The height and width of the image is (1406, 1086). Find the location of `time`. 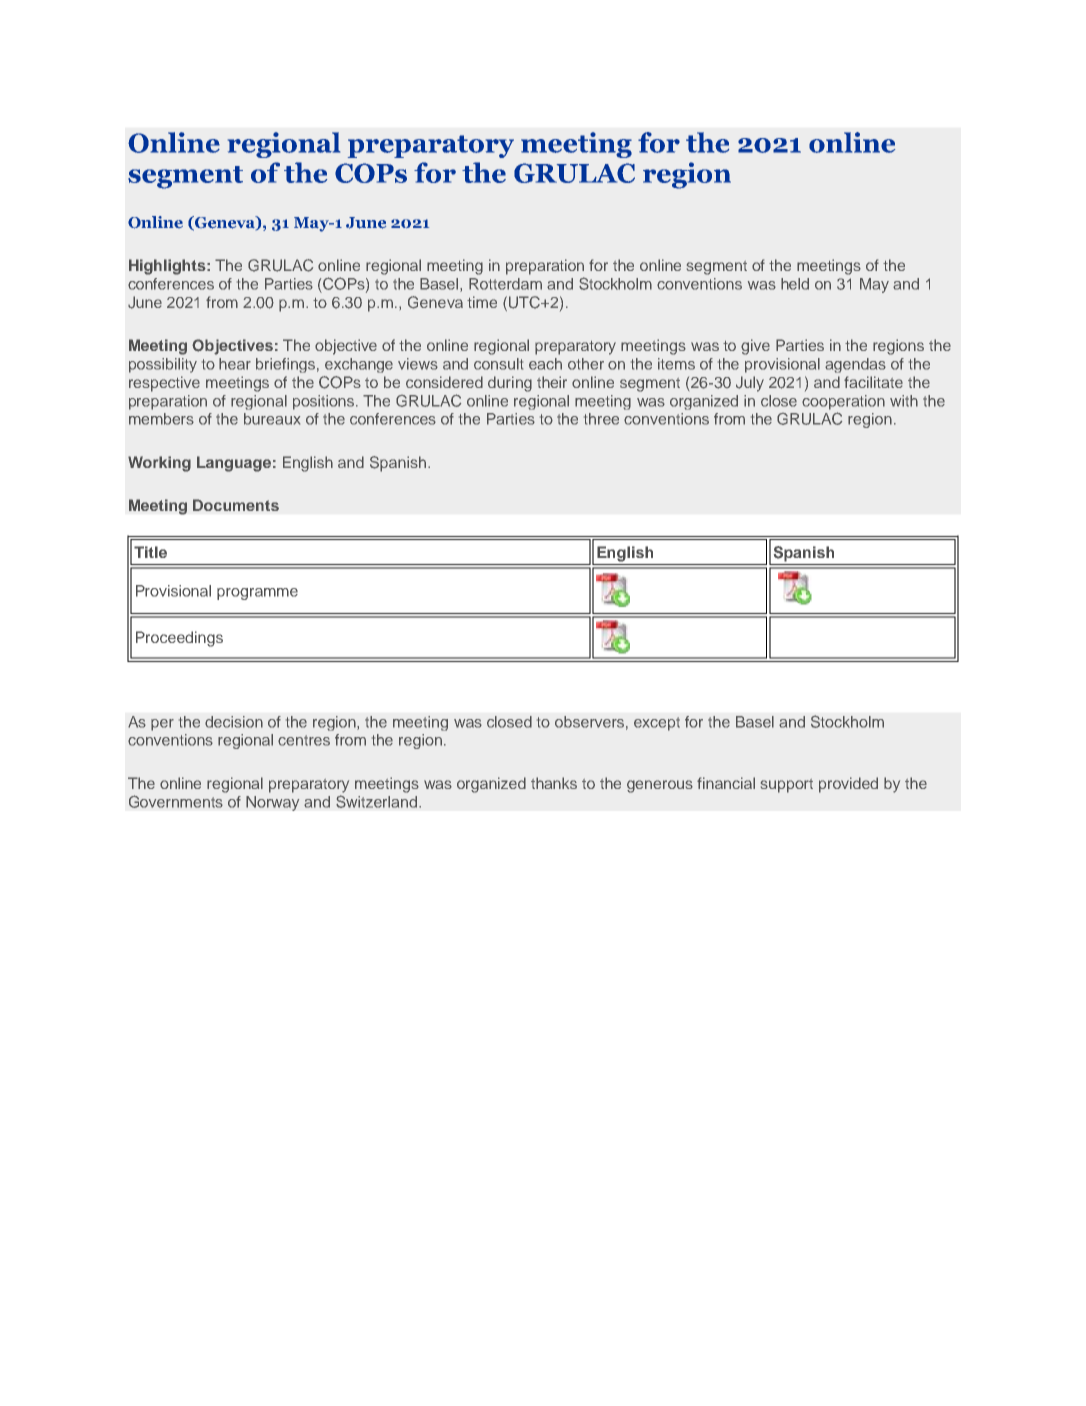

time is located at coordinates (482, 302).
